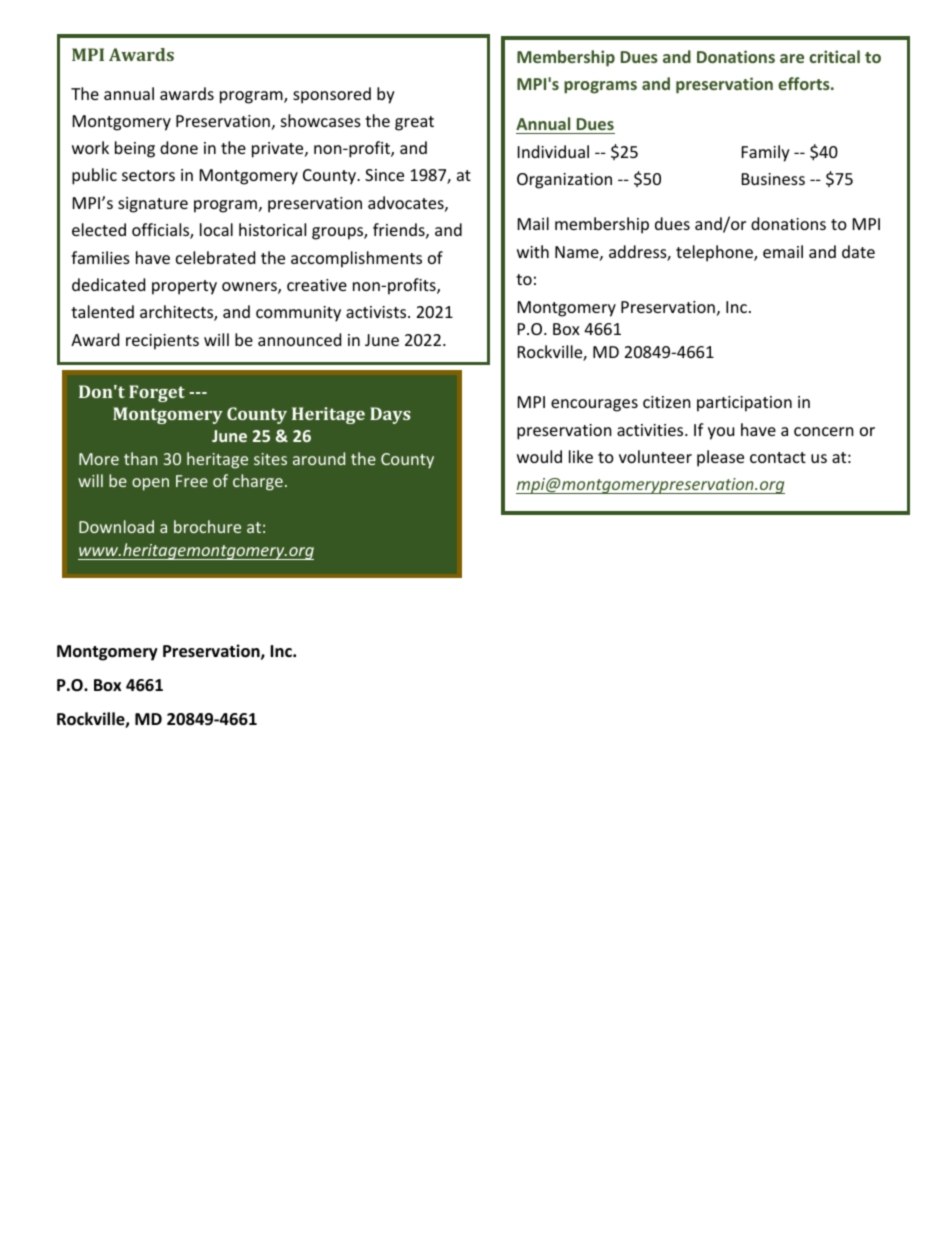  Describe the element at coordinates (792, 58) in the screenshot. I see `are` at that location.
